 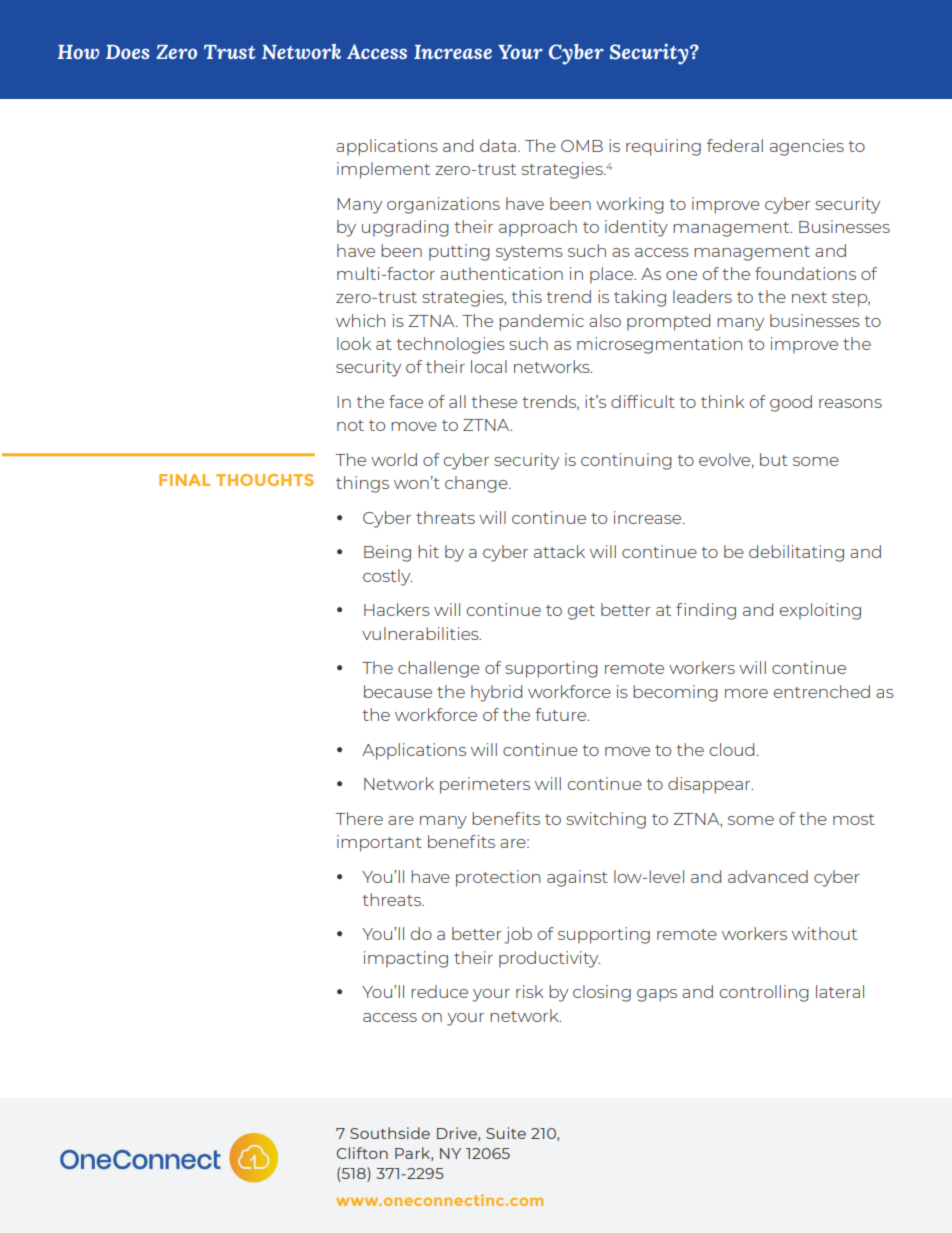 I want to click on federal, so click(x=735, y=145).
